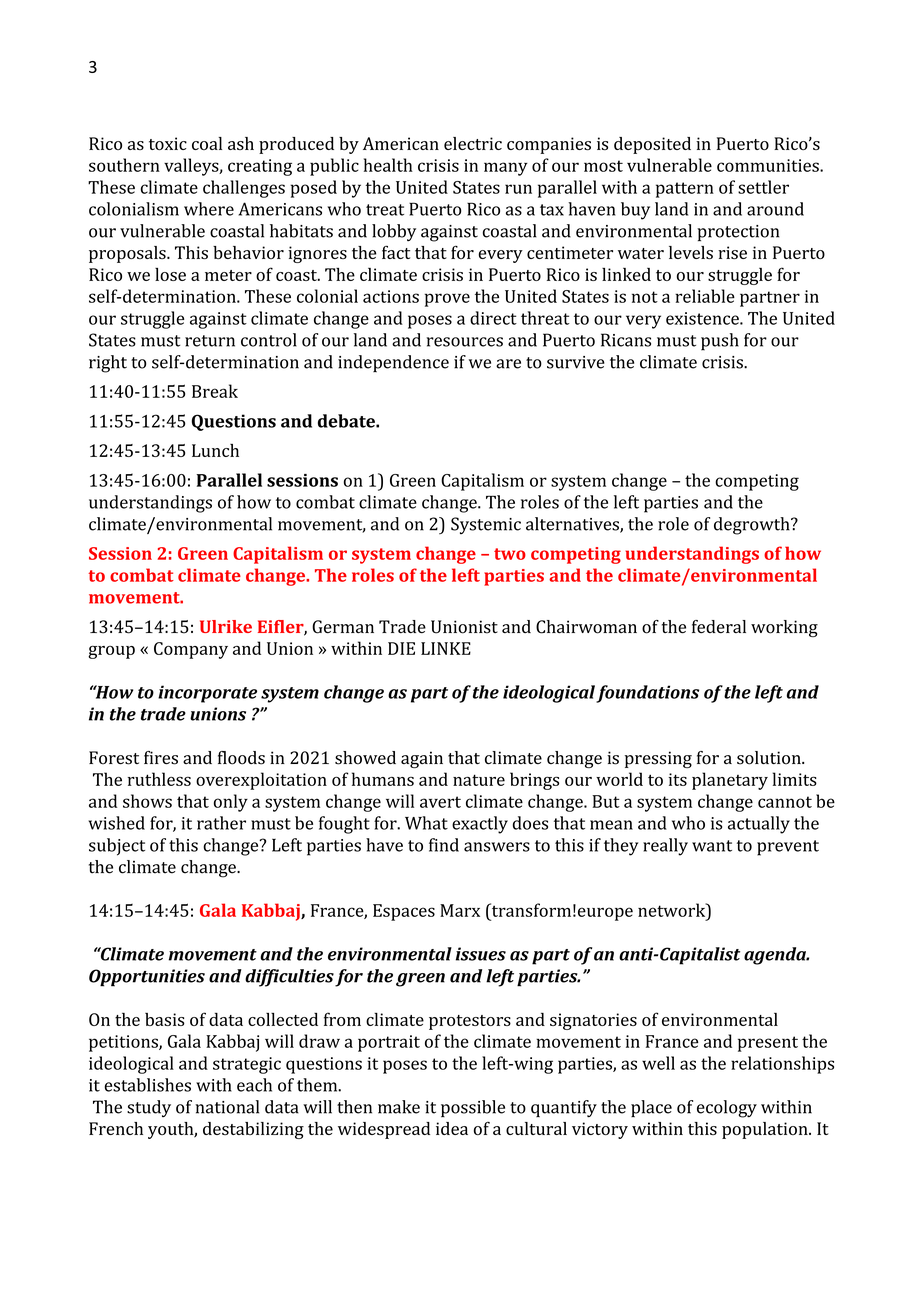  Describe the element at coordinates (207, 143) in the screenshot. I see `coal` at that location.
